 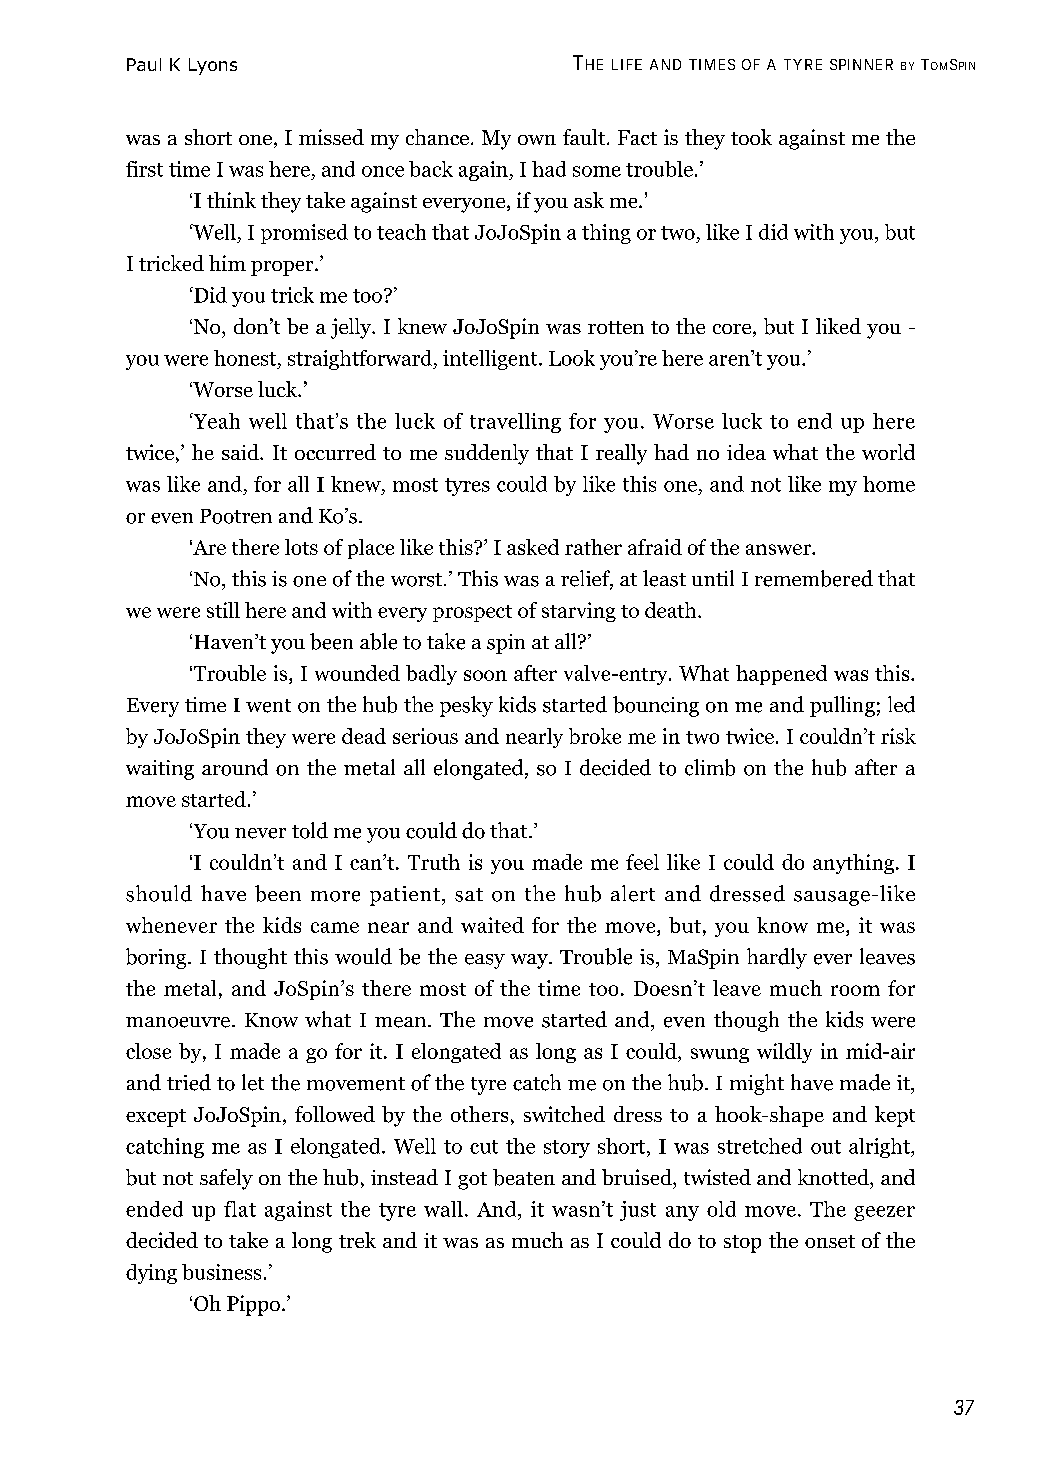 What do you see at coordinates (469, 895) in the page?
I see `sat` at bounding box center [469, 895].
